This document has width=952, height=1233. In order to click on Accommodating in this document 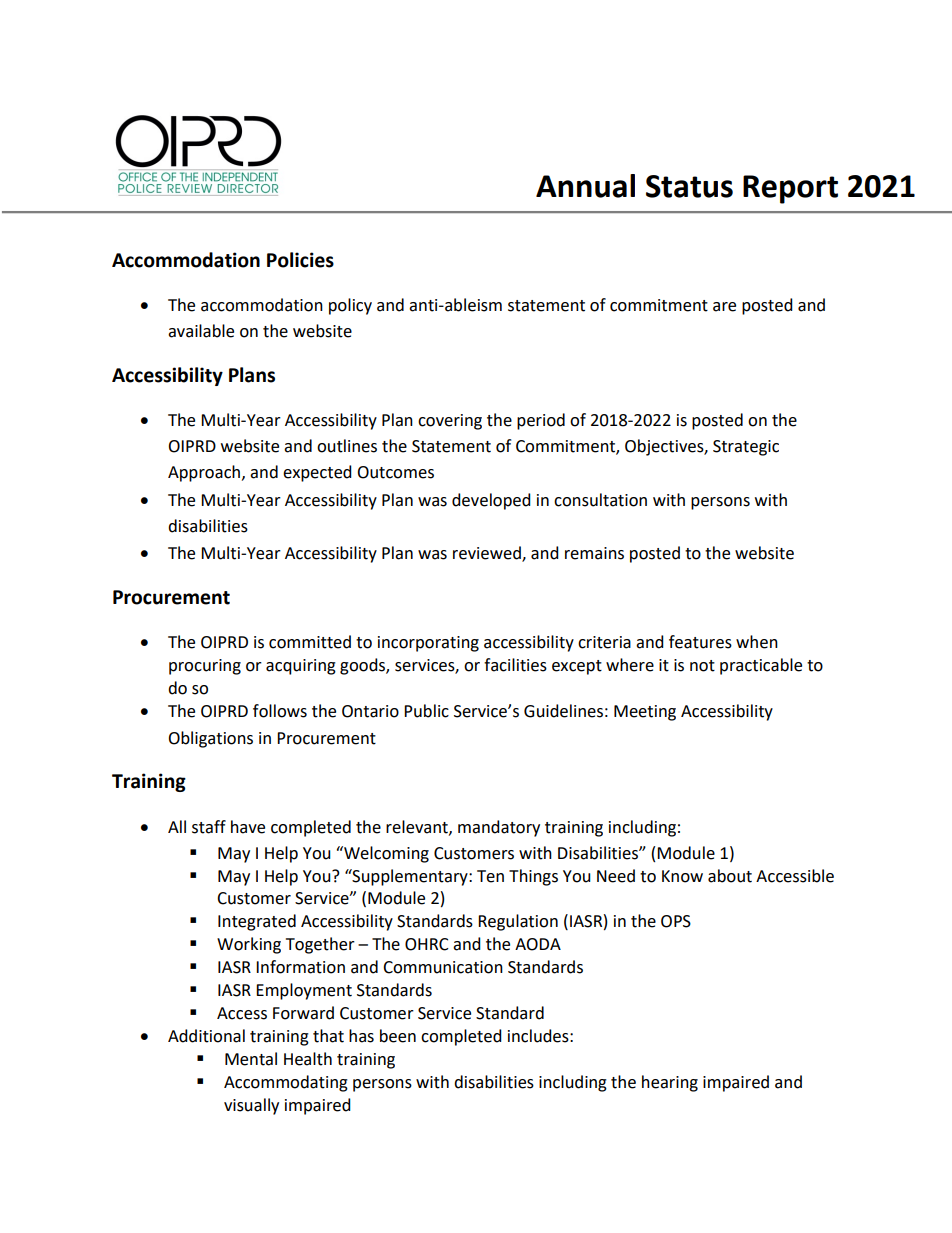, I will do `click(286, 1083)`.
